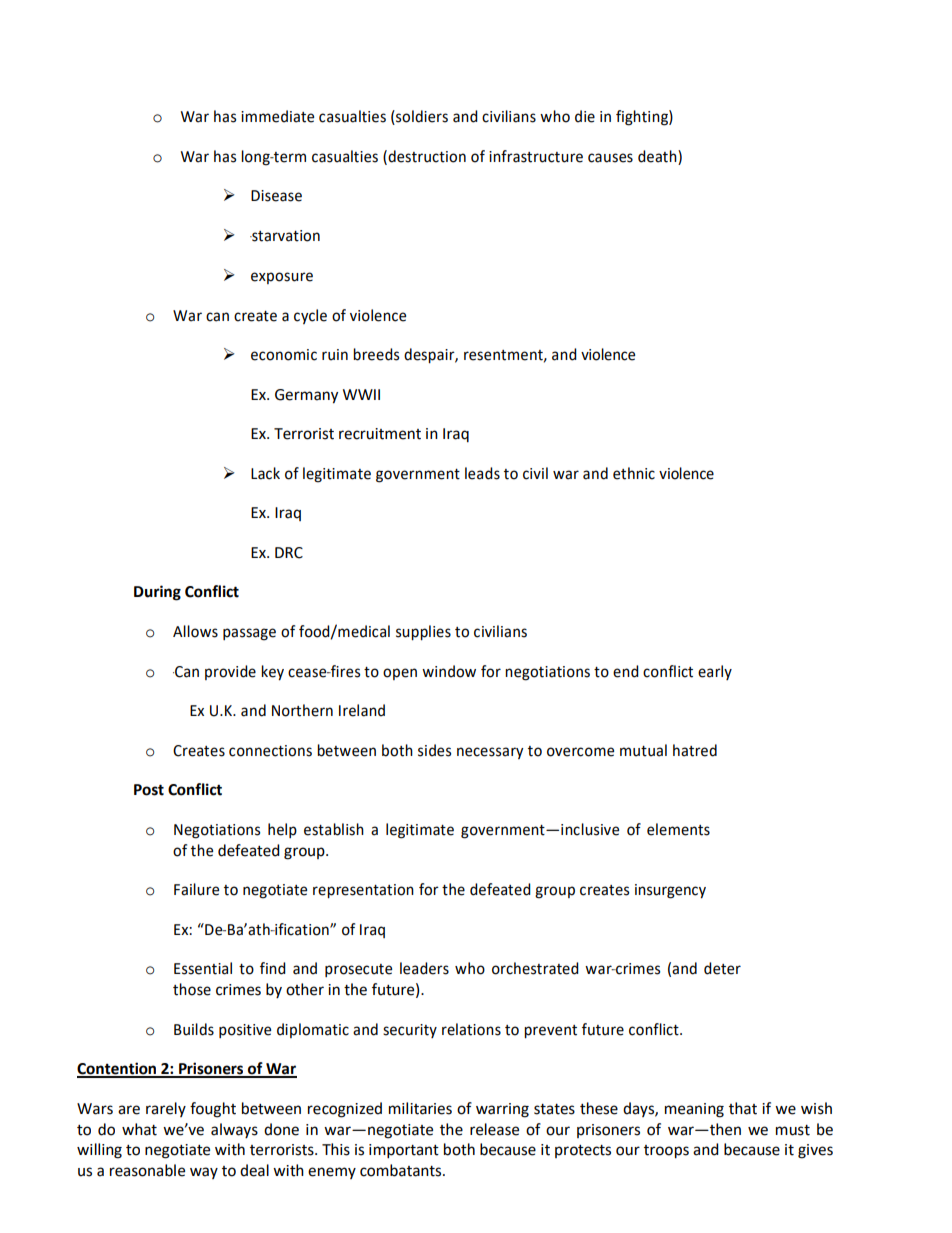  I want to click on what, so click(139, 1129).
